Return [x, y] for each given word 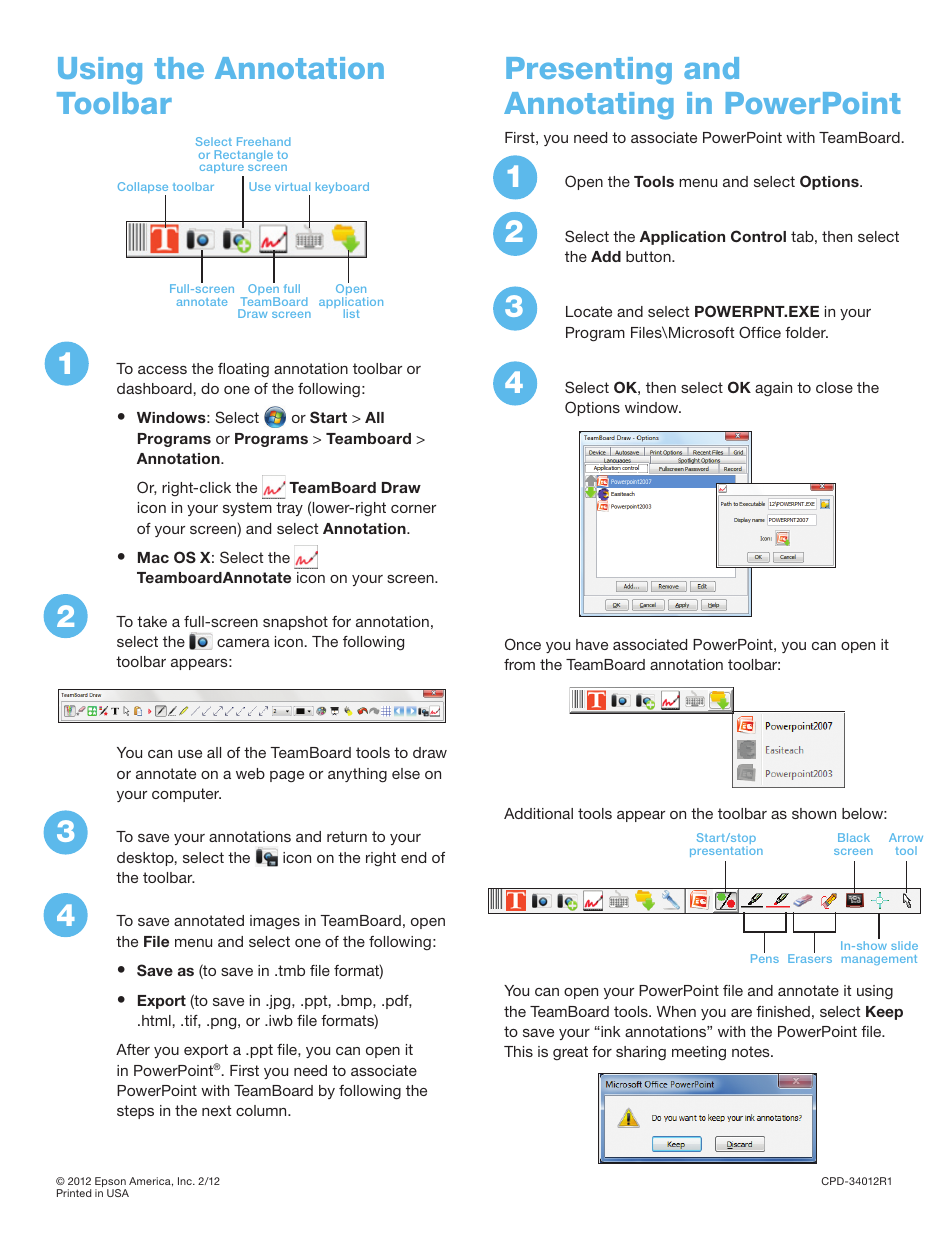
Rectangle [244, 157]
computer [186, 795]
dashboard [154, 388]
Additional [538, 813]
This [518, 1051]
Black [854, 837]
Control [758, 236]
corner [413, 509]
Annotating [589, 106]
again [773, 389]
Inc [186, 1181]
